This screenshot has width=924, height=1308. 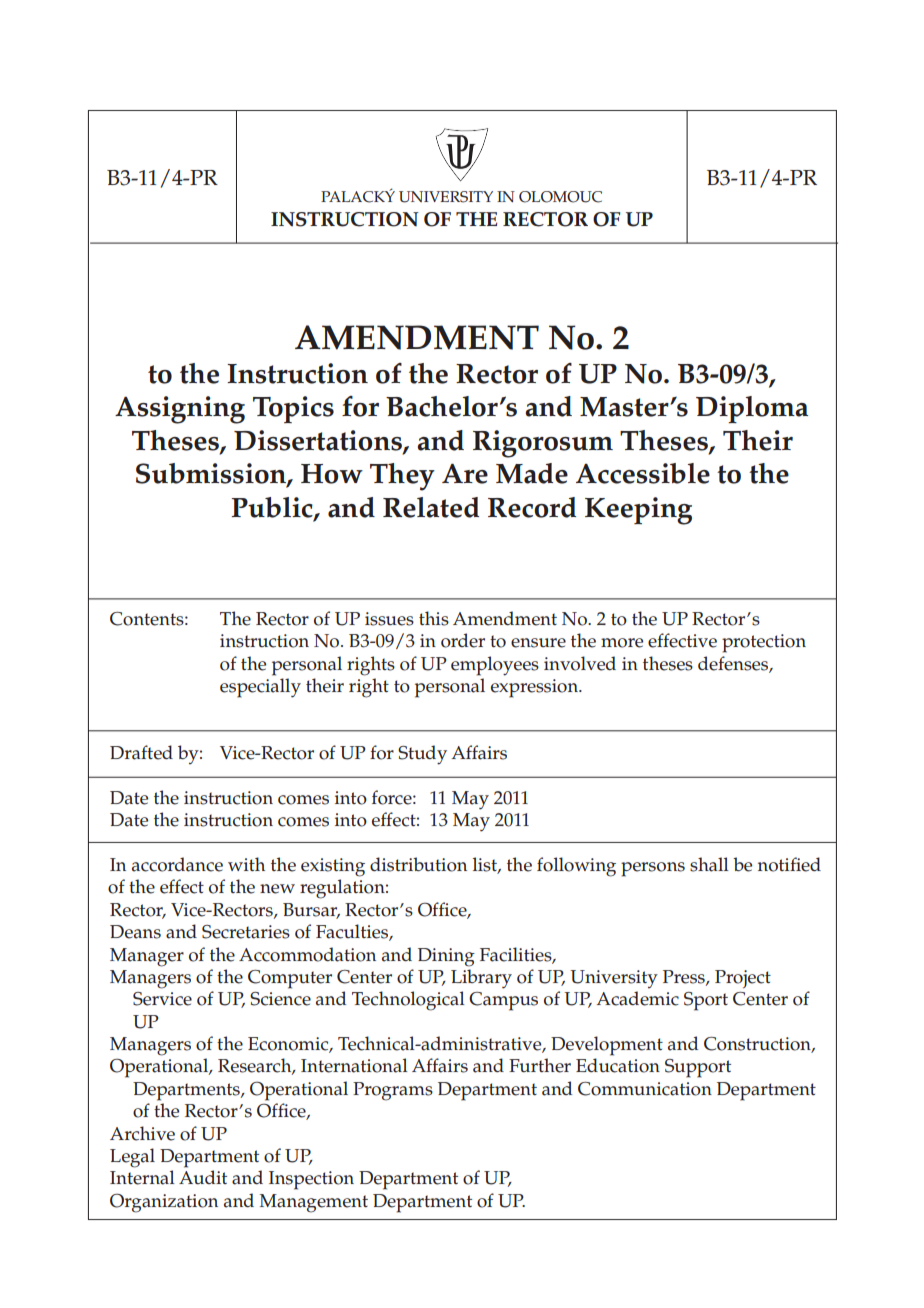 I want to click on protection, so click(x=764, y=643).
